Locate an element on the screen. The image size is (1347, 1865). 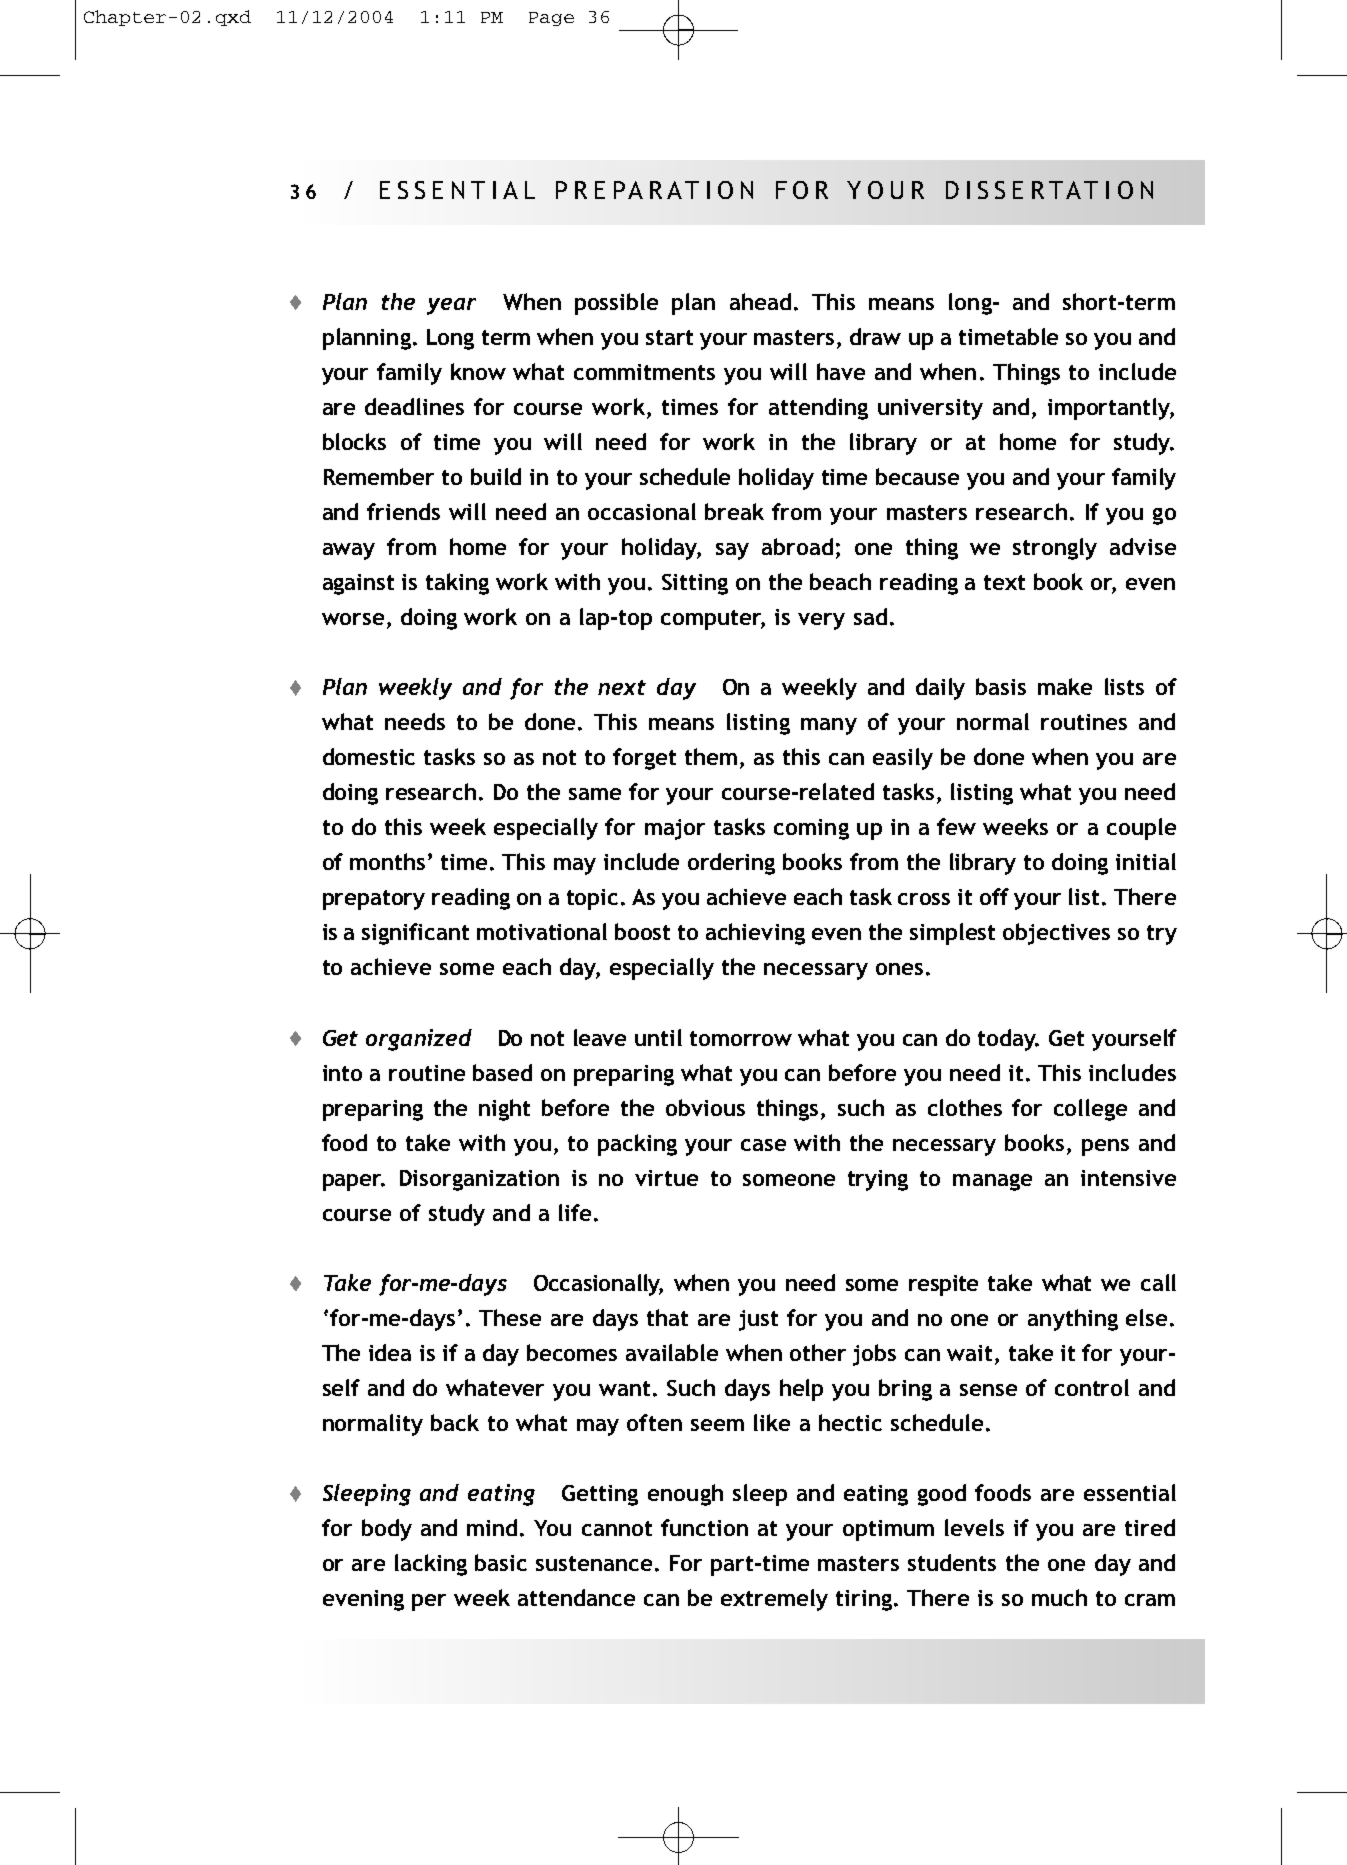
draw is located at coordinates (875, 336).
